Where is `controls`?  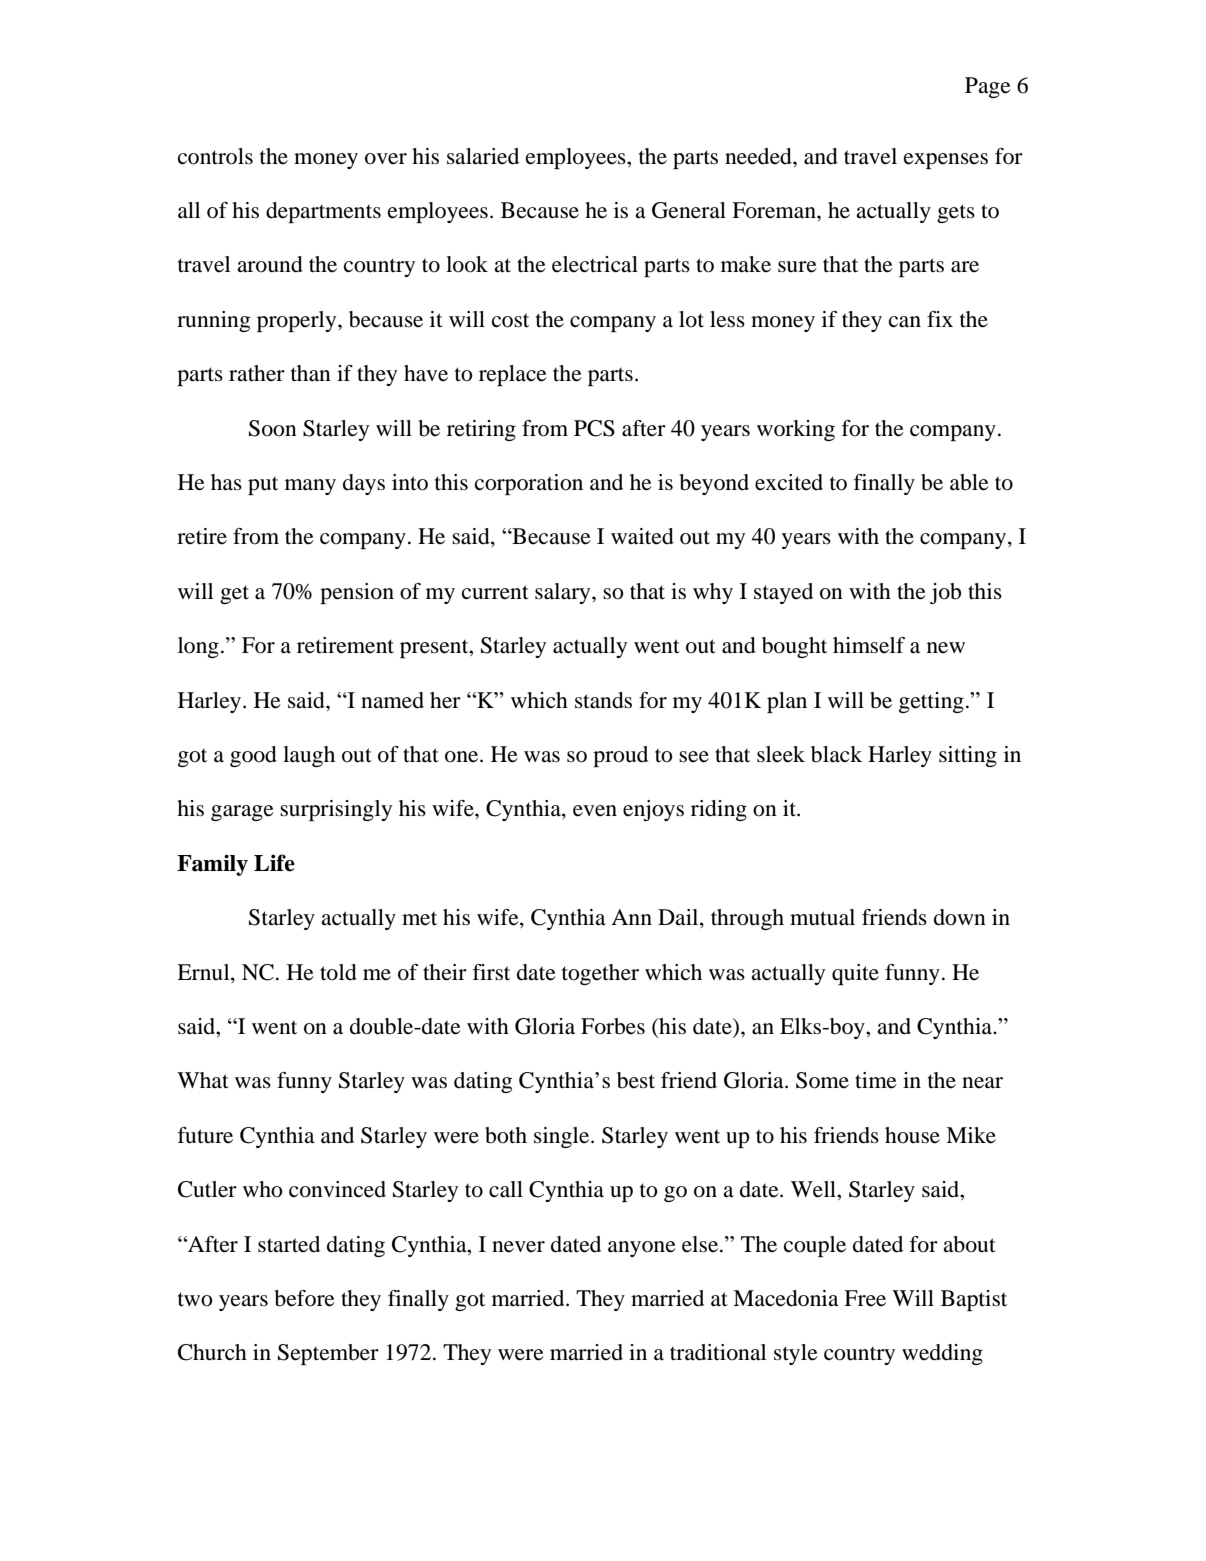 controls is located at coordinates (215, 156).
